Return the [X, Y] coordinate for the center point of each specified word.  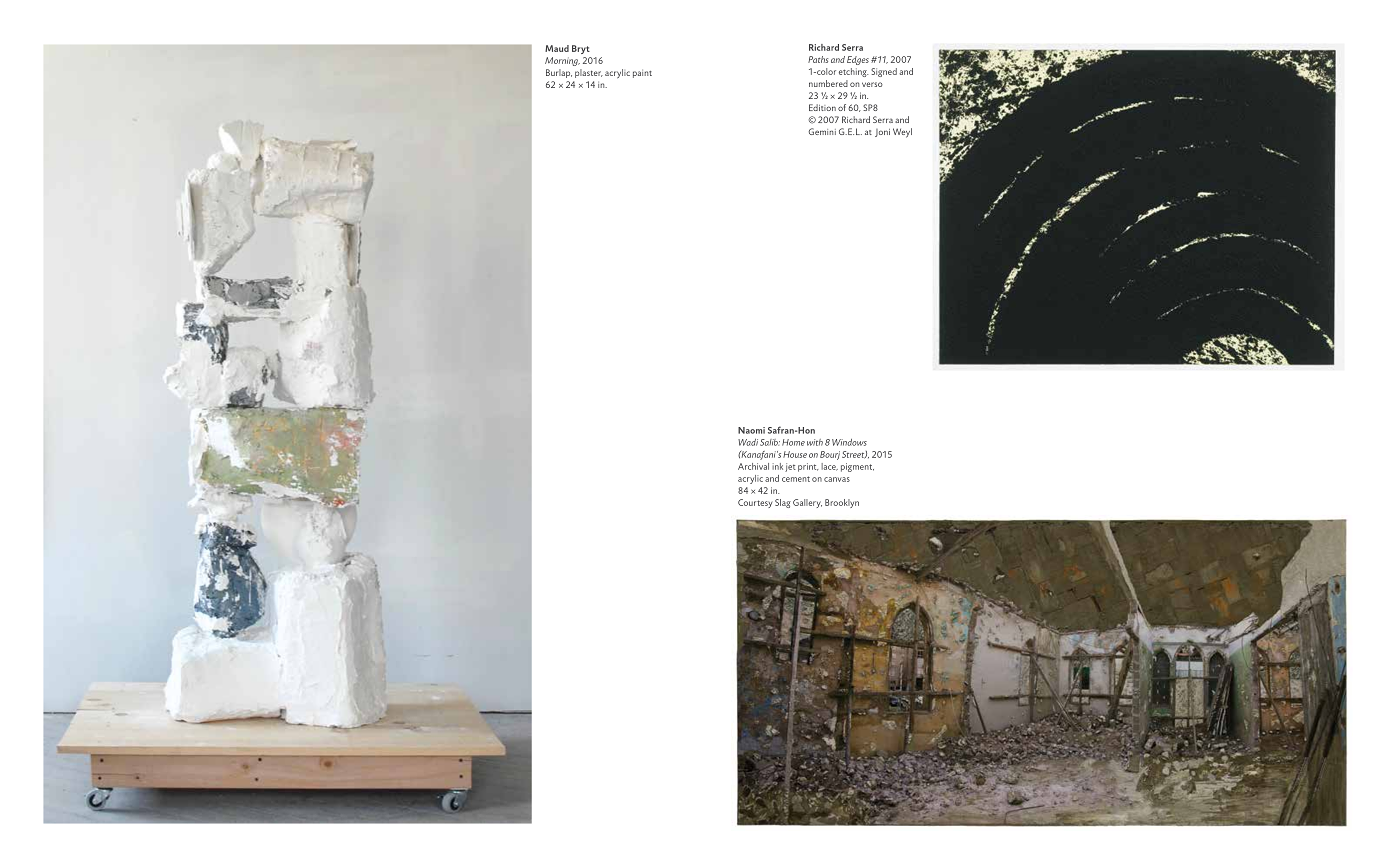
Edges [858, 60]
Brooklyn [842, 503]
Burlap [559, 73]
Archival [753, 466]
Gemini [822, 131]
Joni [882, 133]
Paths [818, 59]
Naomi [751, 430]
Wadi [748, 442]
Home [793, 442]
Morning [562, 61]
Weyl [902, 133]
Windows [849, 442]
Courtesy [755, 503]
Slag [783, 503]
